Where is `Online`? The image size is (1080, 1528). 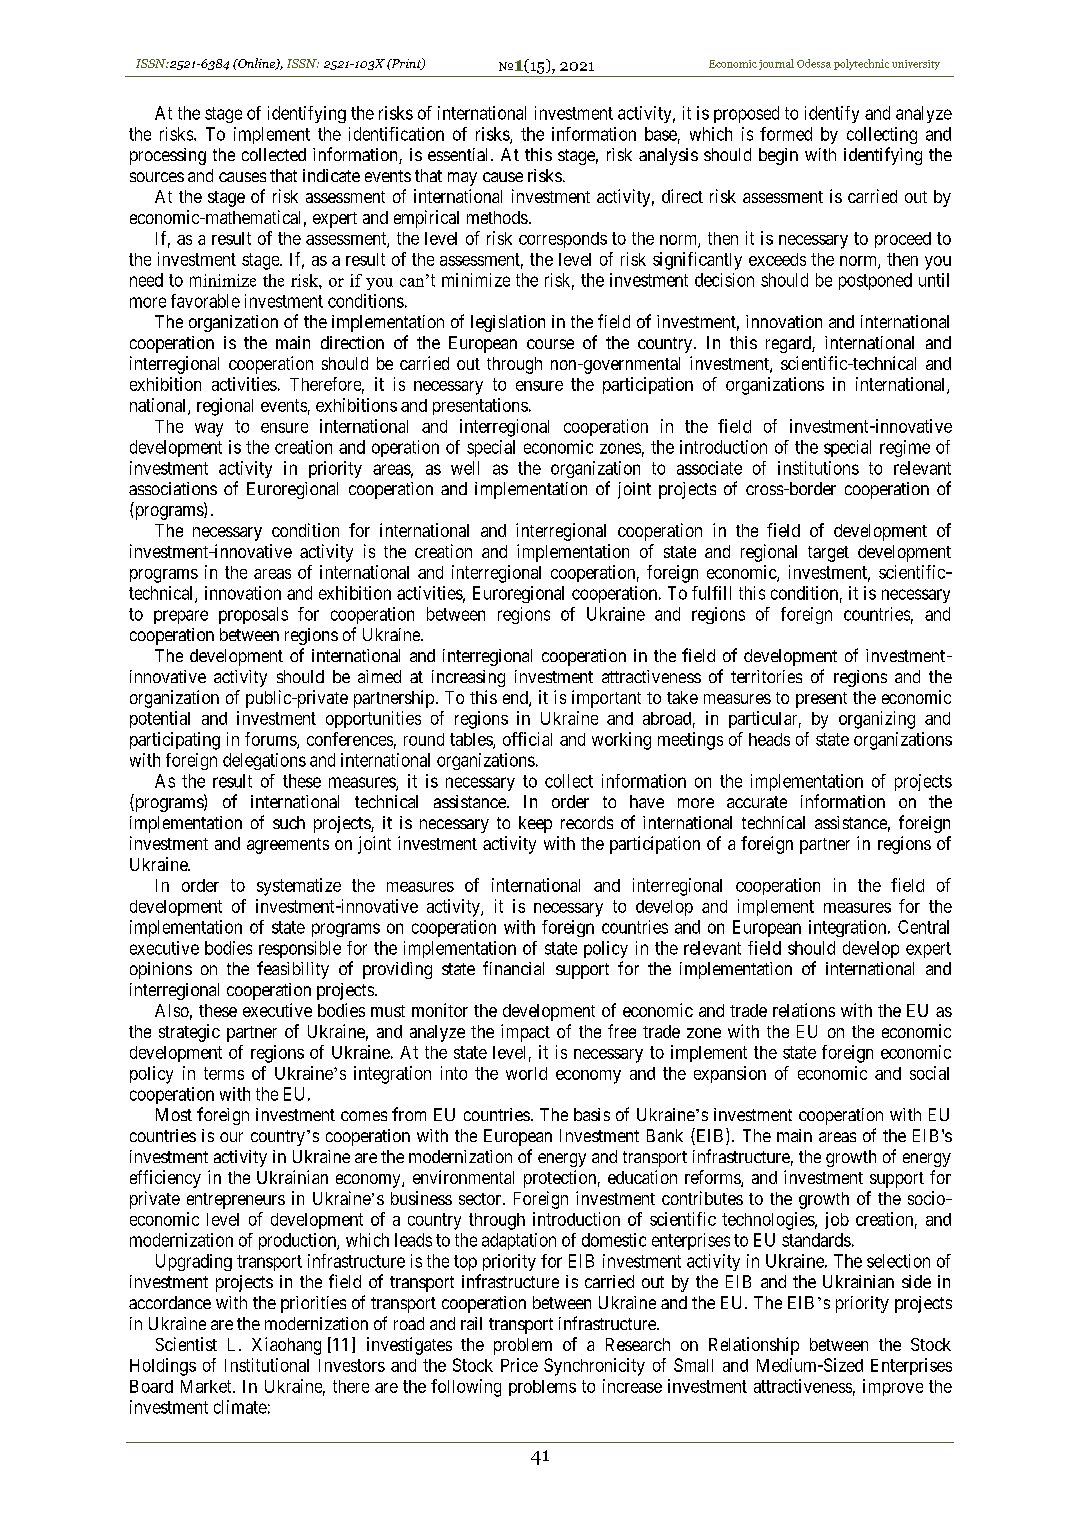
Online is located at coordinates (256, 64).
